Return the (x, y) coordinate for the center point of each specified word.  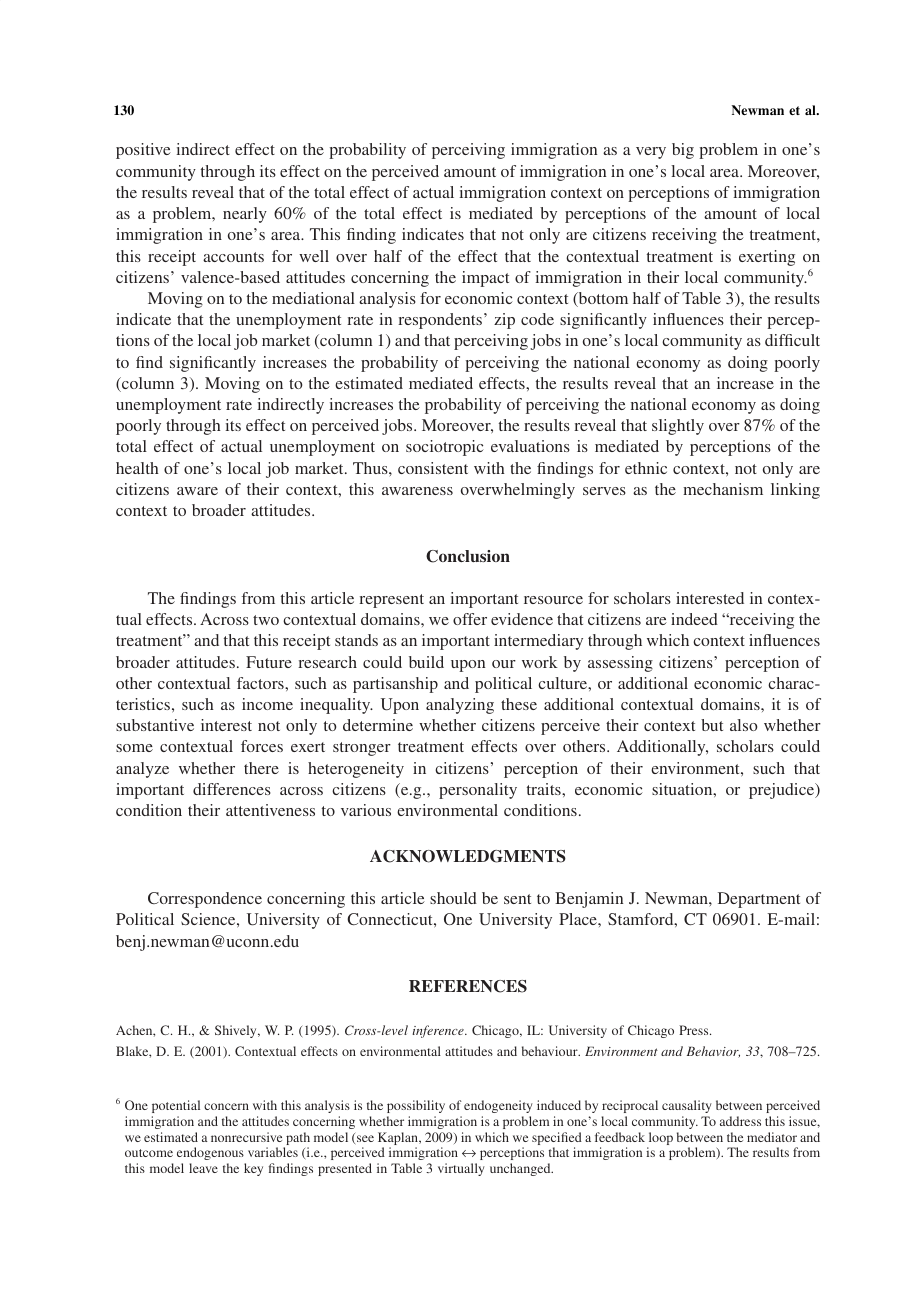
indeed (694, 619)
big (683, 151)
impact (485, 279)
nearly (245, 215)
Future (269, 662)
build (426, 662)
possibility (416, 1106)
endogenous (211, 1155)
